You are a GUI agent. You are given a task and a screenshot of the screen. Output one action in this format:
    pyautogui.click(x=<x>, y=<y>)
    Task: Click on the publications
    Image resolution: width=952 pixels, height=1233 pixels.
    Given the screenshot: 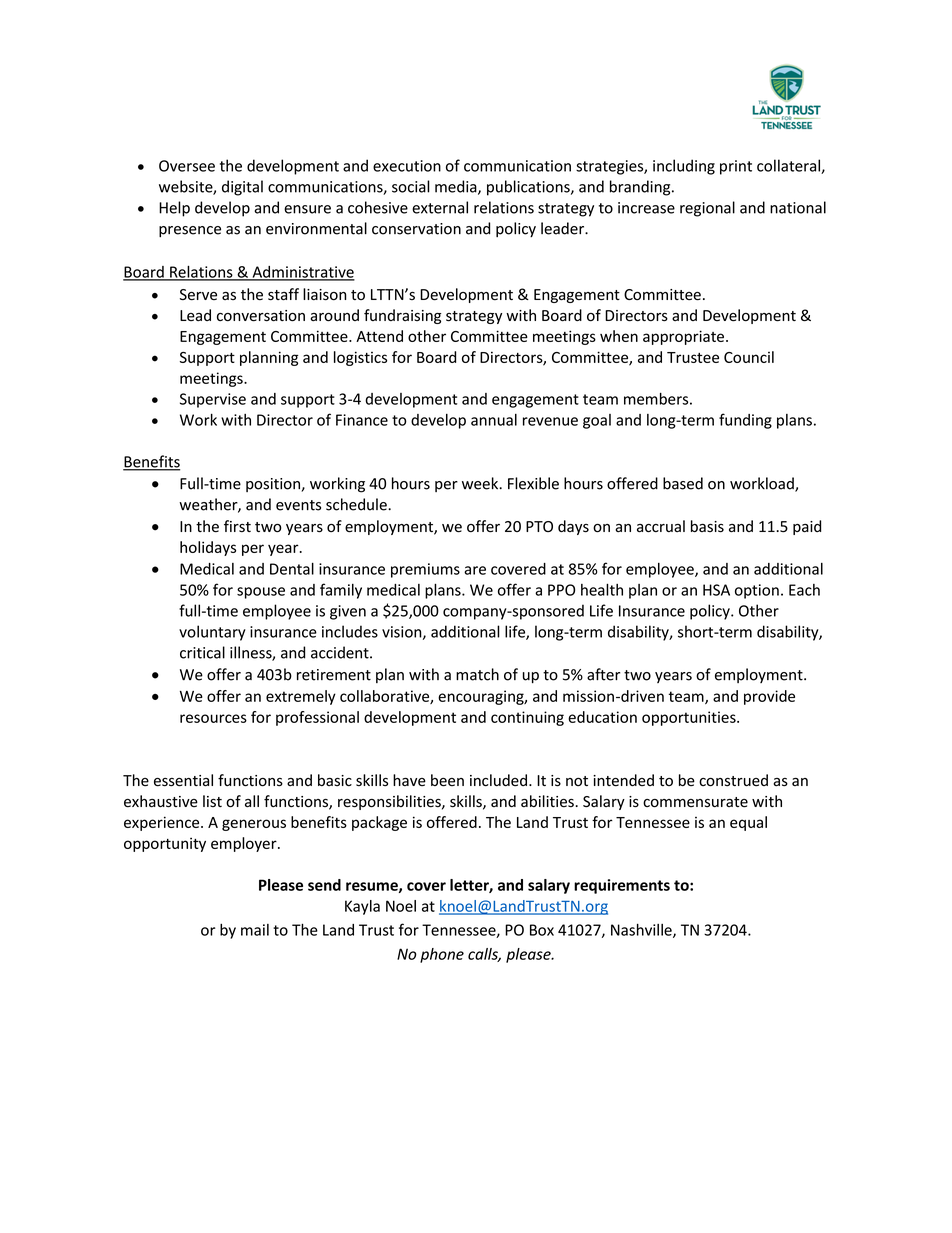 What is the action you would take?
    pyautogui.click(x=529, y=188)
